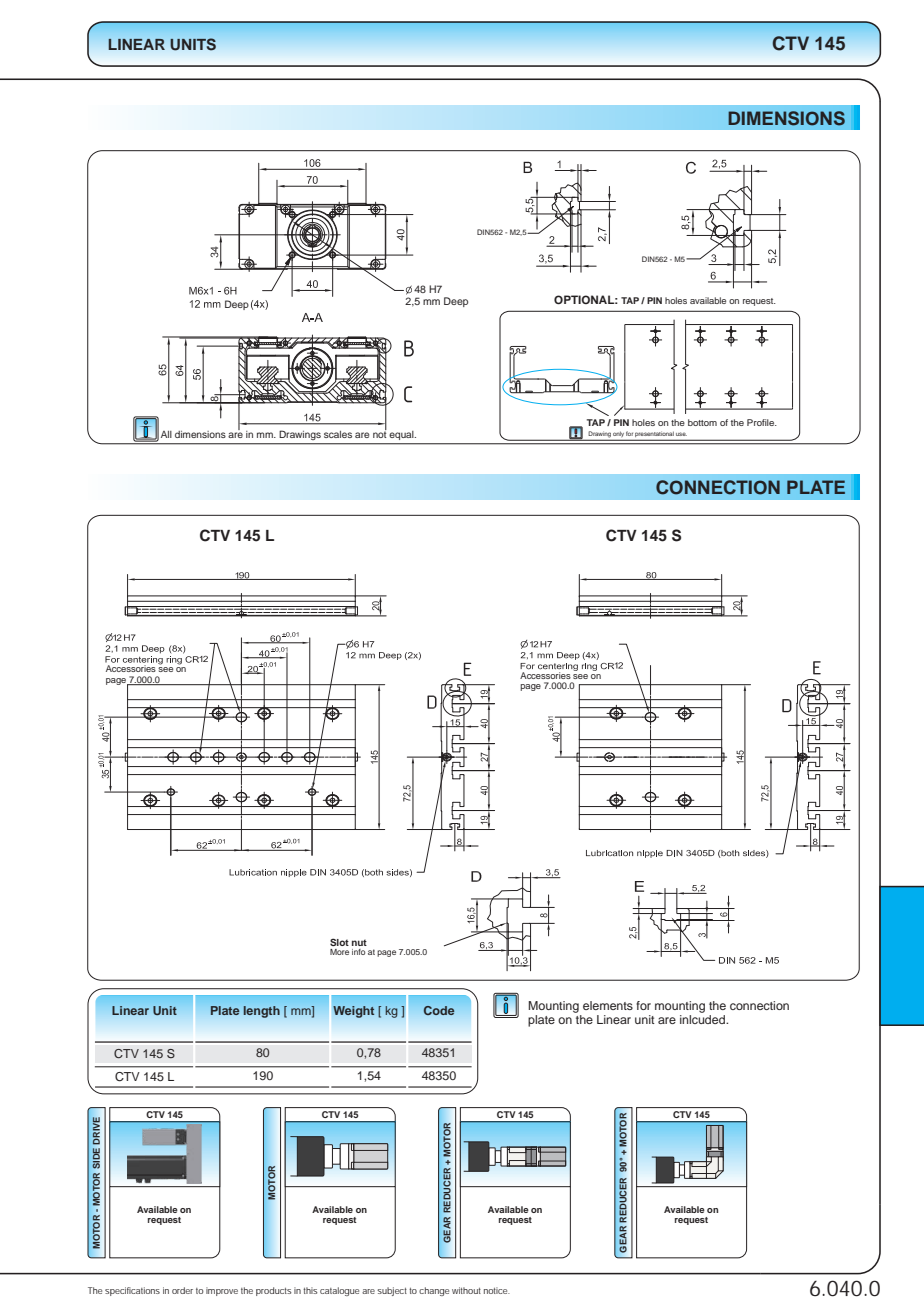 The height and width of the screenshot is (1308, 924). What do you see at coordinates (222, 1291) in the screenshot?
I see `improve` at bounding box center [222, 1291].
